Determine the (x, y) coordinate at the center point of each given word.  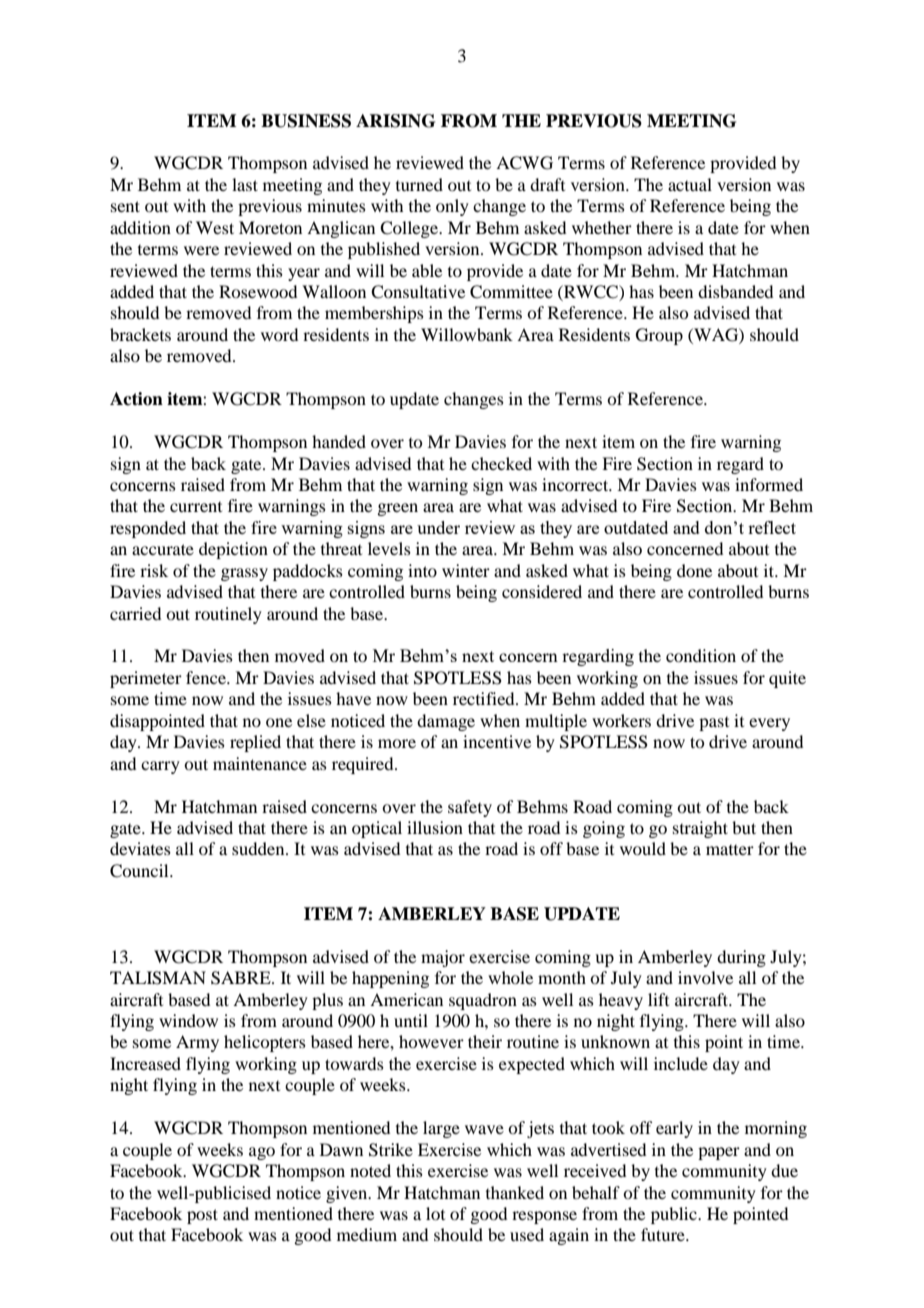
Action (136, 399)
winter (466, 570)
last (245, 184)
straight (700, 829)
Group (659, 336)
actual (690, 184)
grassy (244, 574)
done (694, 570)
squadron (483, 1001)
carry (160, 767)
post (202, 1216)
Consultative (418, 292)
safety (470, 808)
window (188, 1020)
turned (419, 184)
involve (705, 977)
